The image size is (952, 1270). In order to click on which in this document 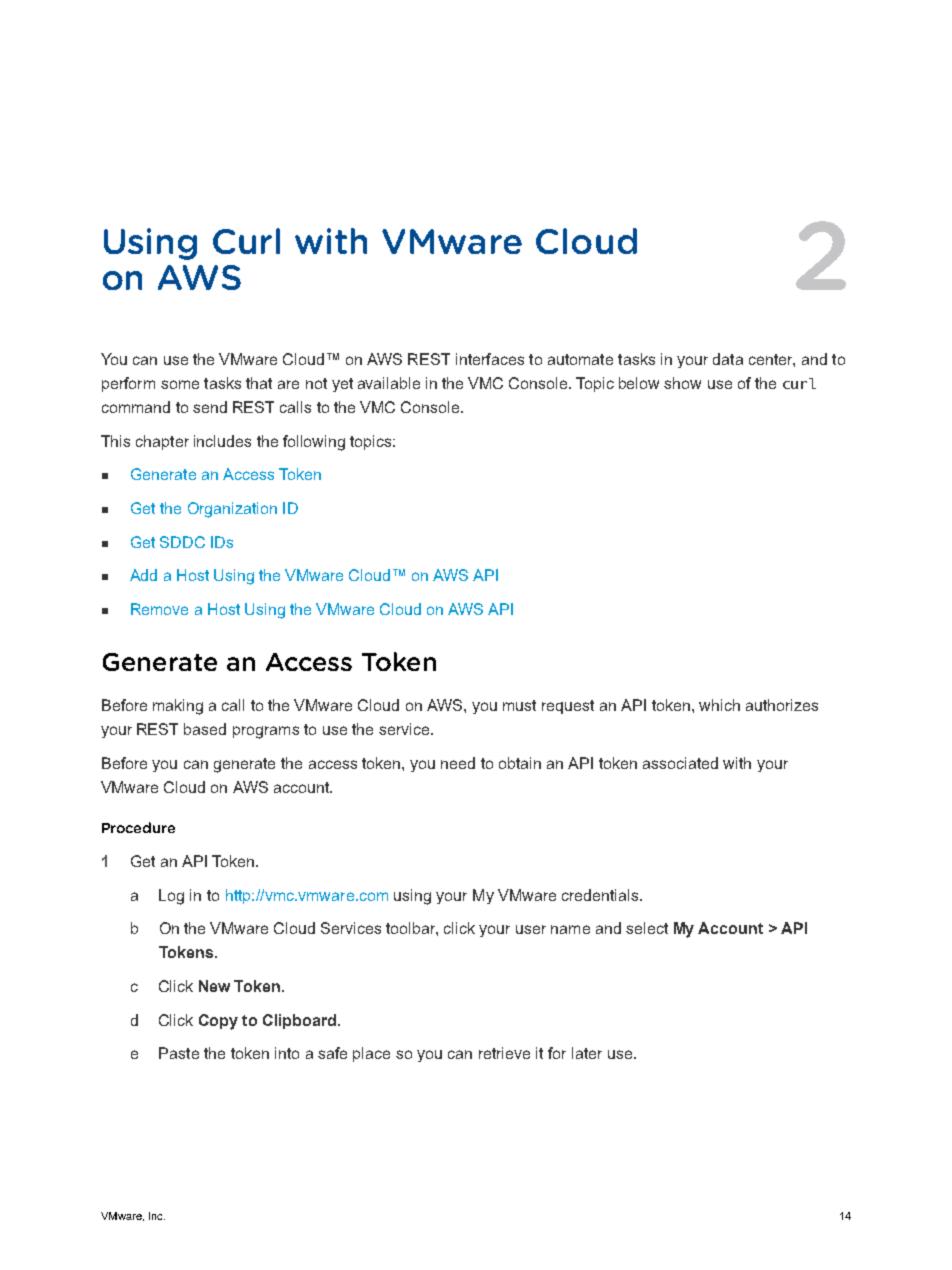, I will do `click(719, 705)`.
